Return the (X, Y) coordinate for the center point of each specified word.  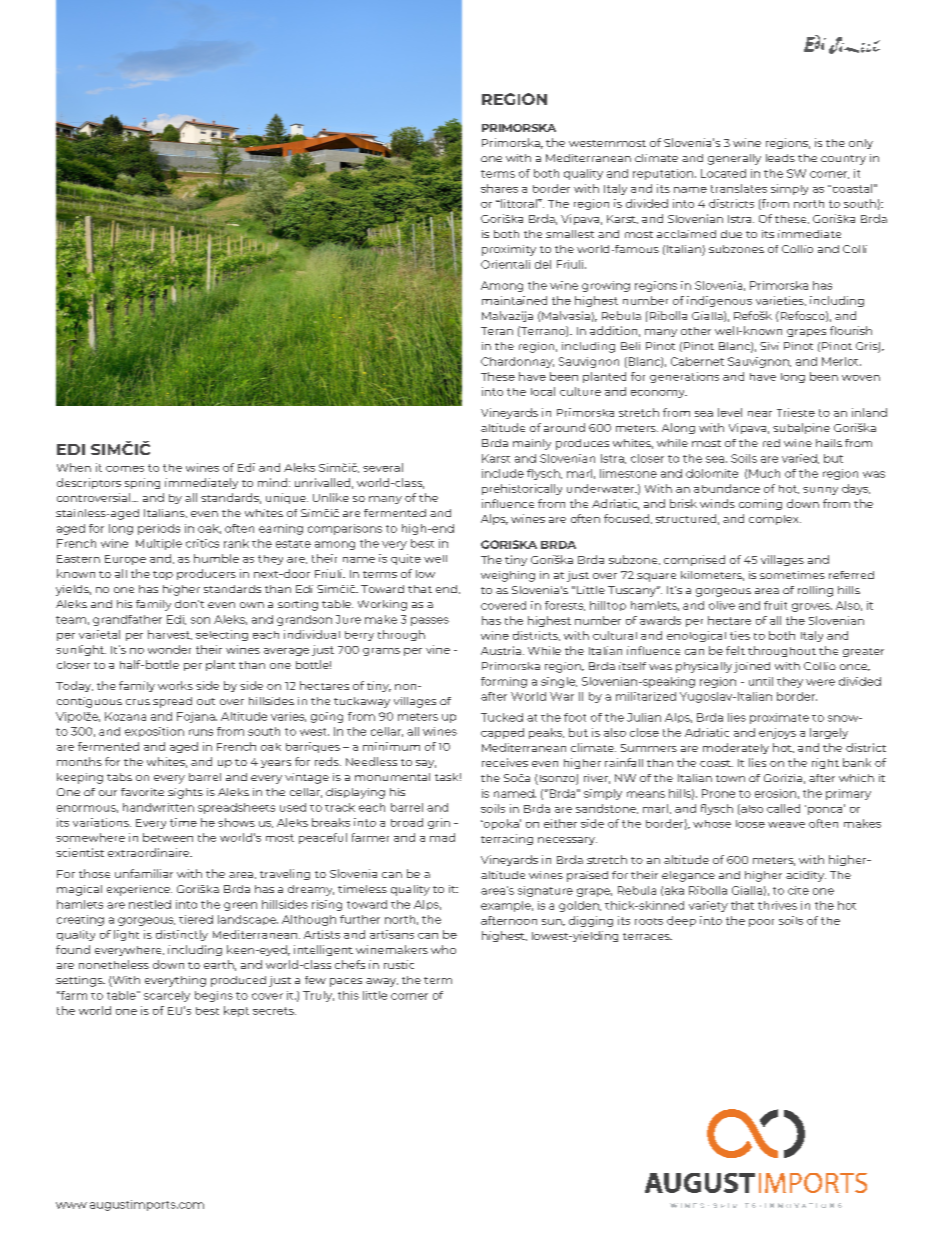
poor (761, 923)
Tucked (502, 717)
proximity (509, 250)
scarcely (167, 996)
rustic (399, 964)
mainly (532, 444)
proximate (779, 718)
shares (499, 188)
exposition (154, 732)
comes (125, 469)
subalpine (801, 428)
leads (780, 158)
